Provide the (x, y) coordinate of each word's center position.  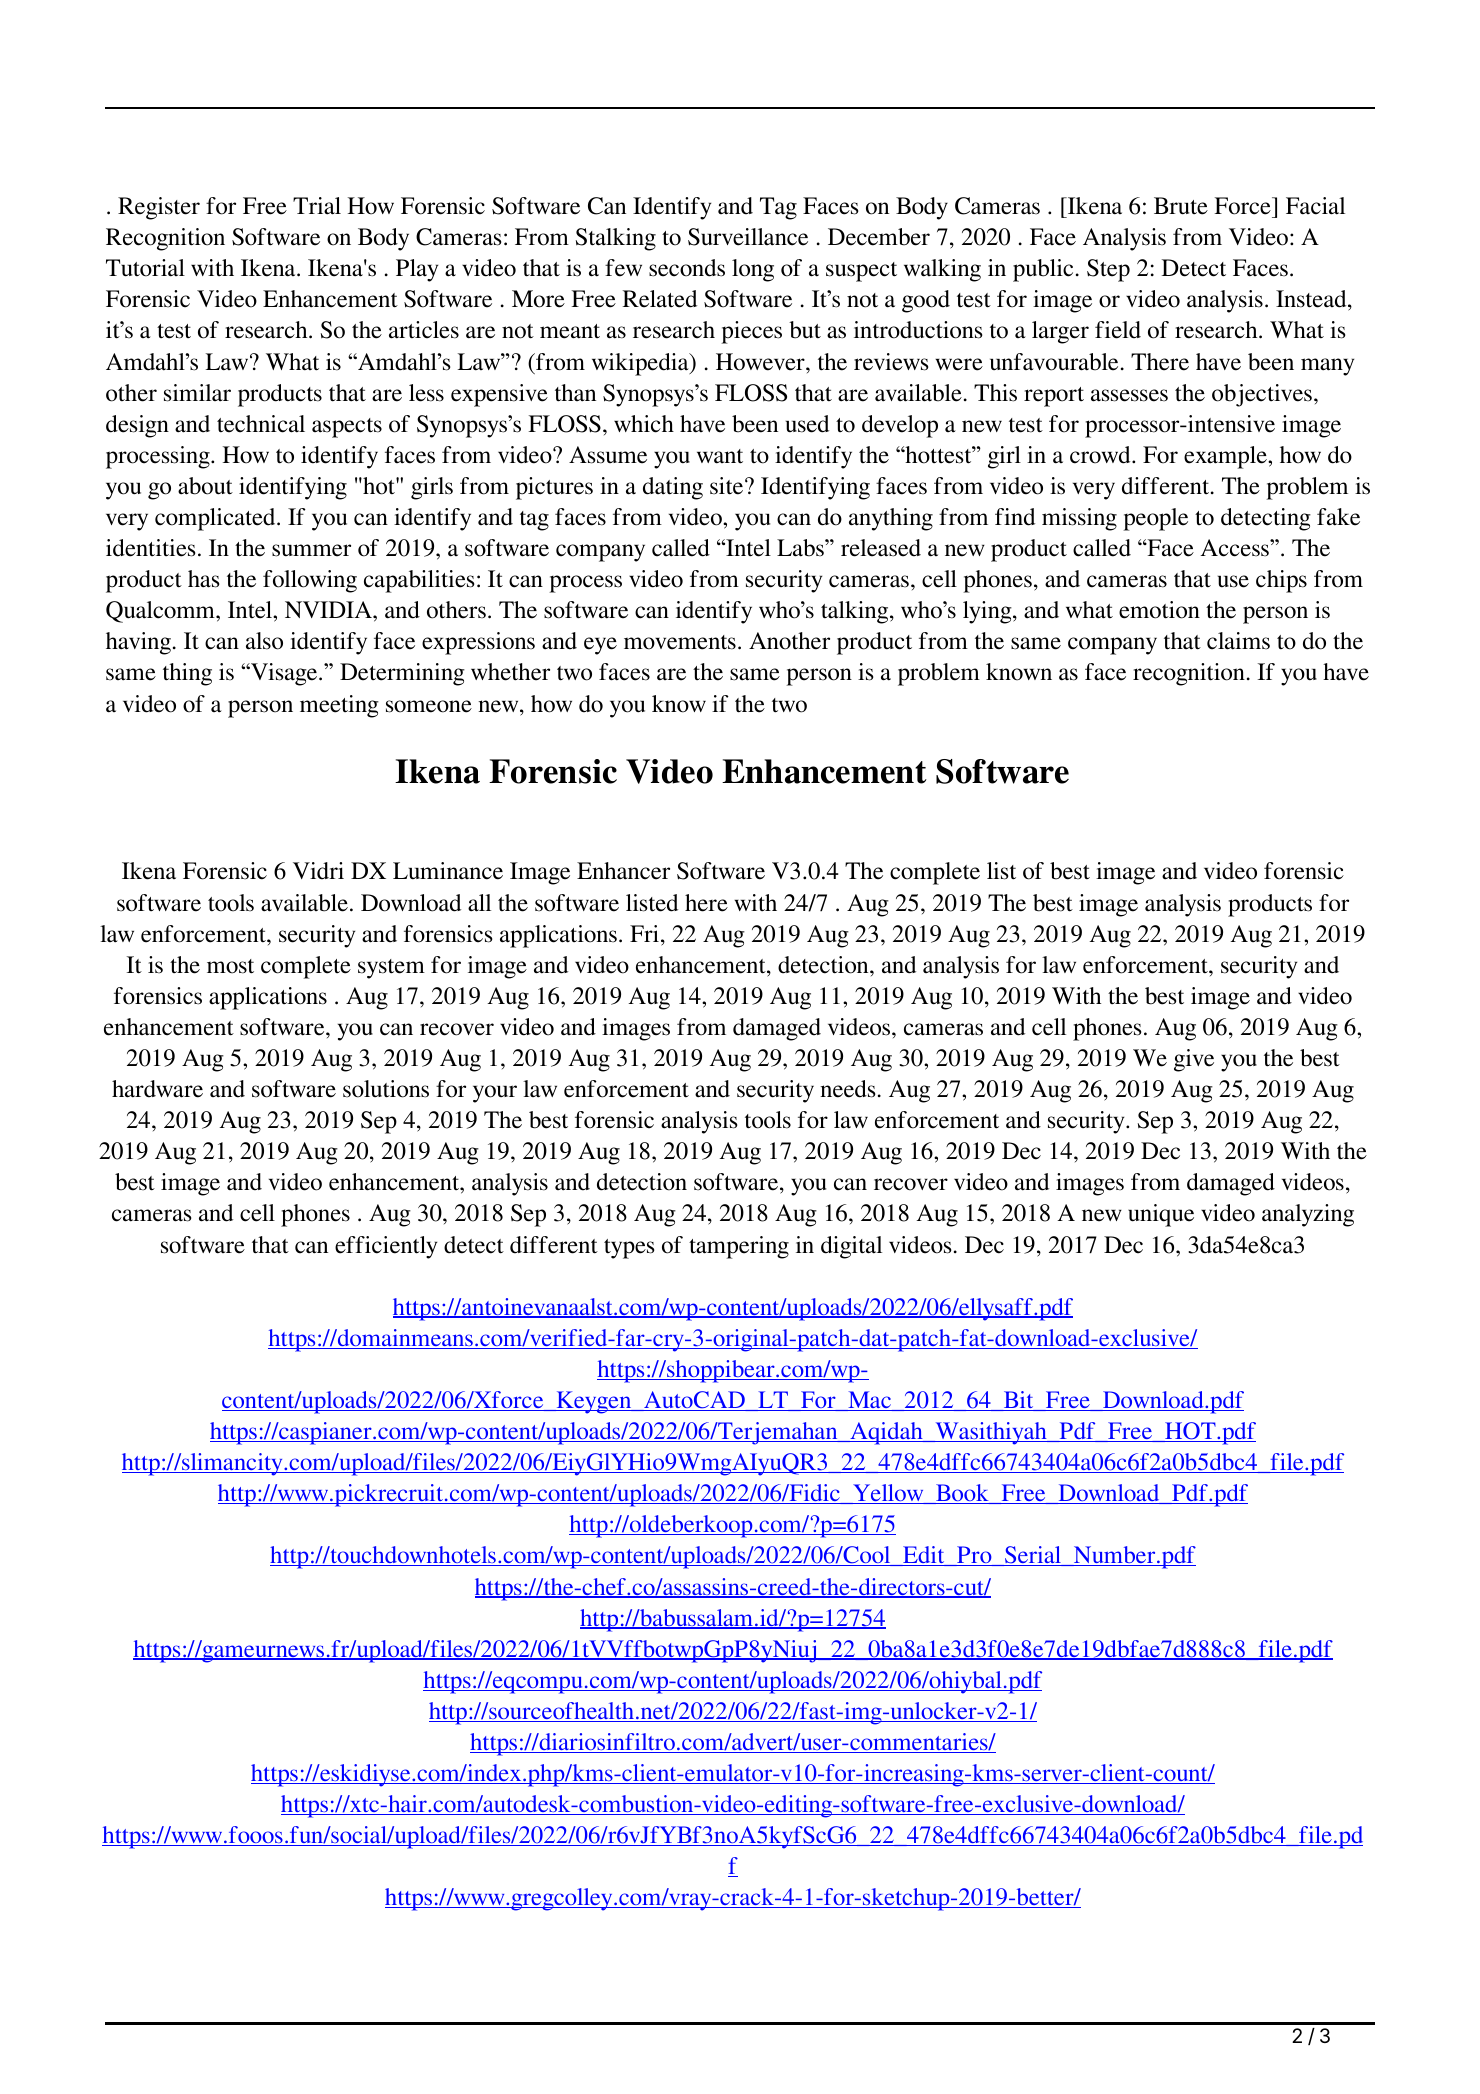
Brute (1181, 206)
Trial (317, 206)
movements (680, 642)
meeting (339, 706)
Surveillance (748, 237)
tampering (739, 1247)
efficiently (386, 1247)
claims (1238, 641)
